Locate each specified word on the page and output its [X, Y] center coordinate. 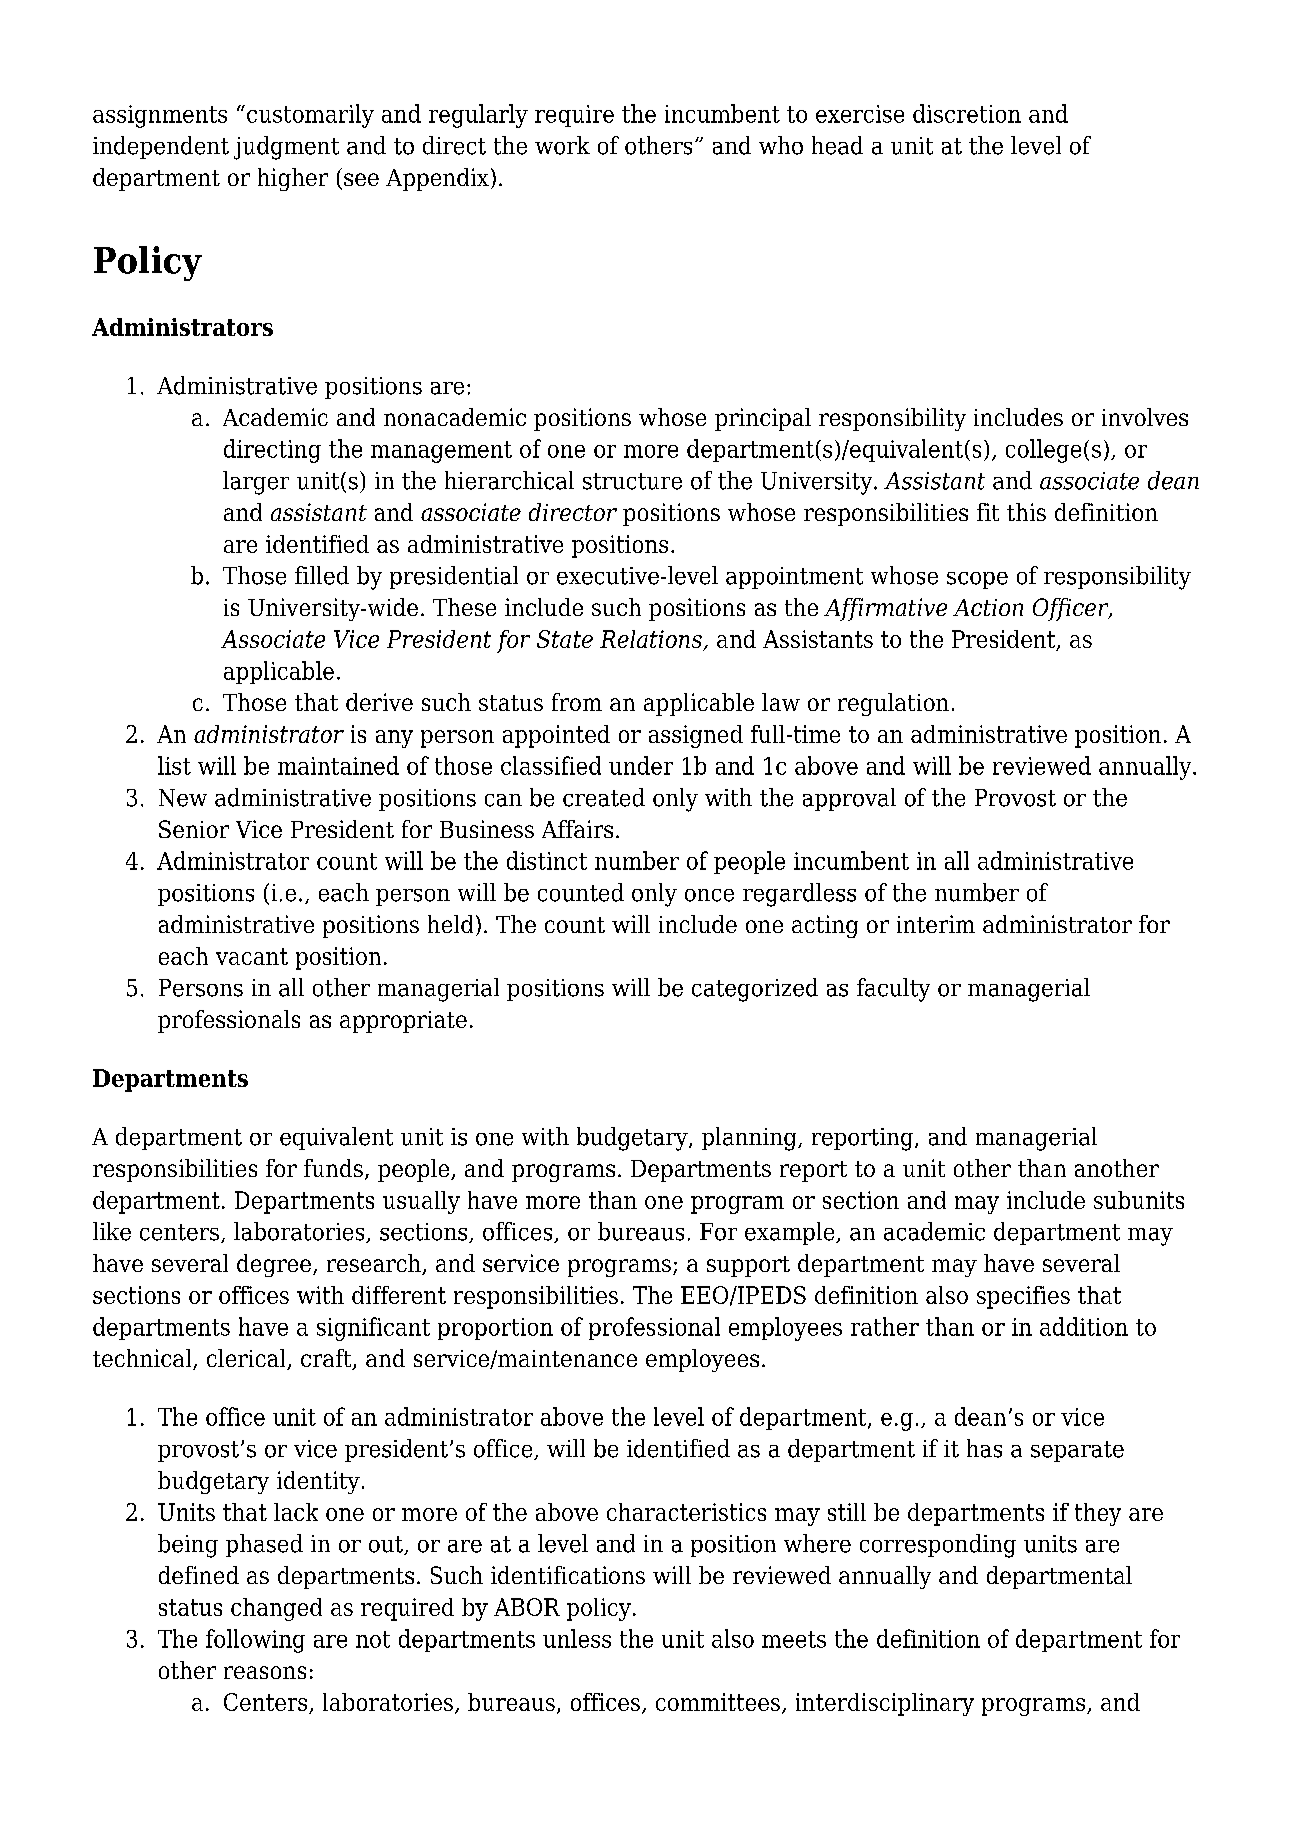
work [562, 145]
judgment [286, 148]
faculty [893, 990]
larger [256, 483]
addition [1084, 1326]
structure [632, 481]
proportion [495, 1329]
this [1026, 512]
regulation [893, 704]
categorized [755, 990]
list [174, 765]
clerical [247, 1359]
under [641, 765]
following [255, 1641]
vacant [252, 956]
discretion [967, 113]
